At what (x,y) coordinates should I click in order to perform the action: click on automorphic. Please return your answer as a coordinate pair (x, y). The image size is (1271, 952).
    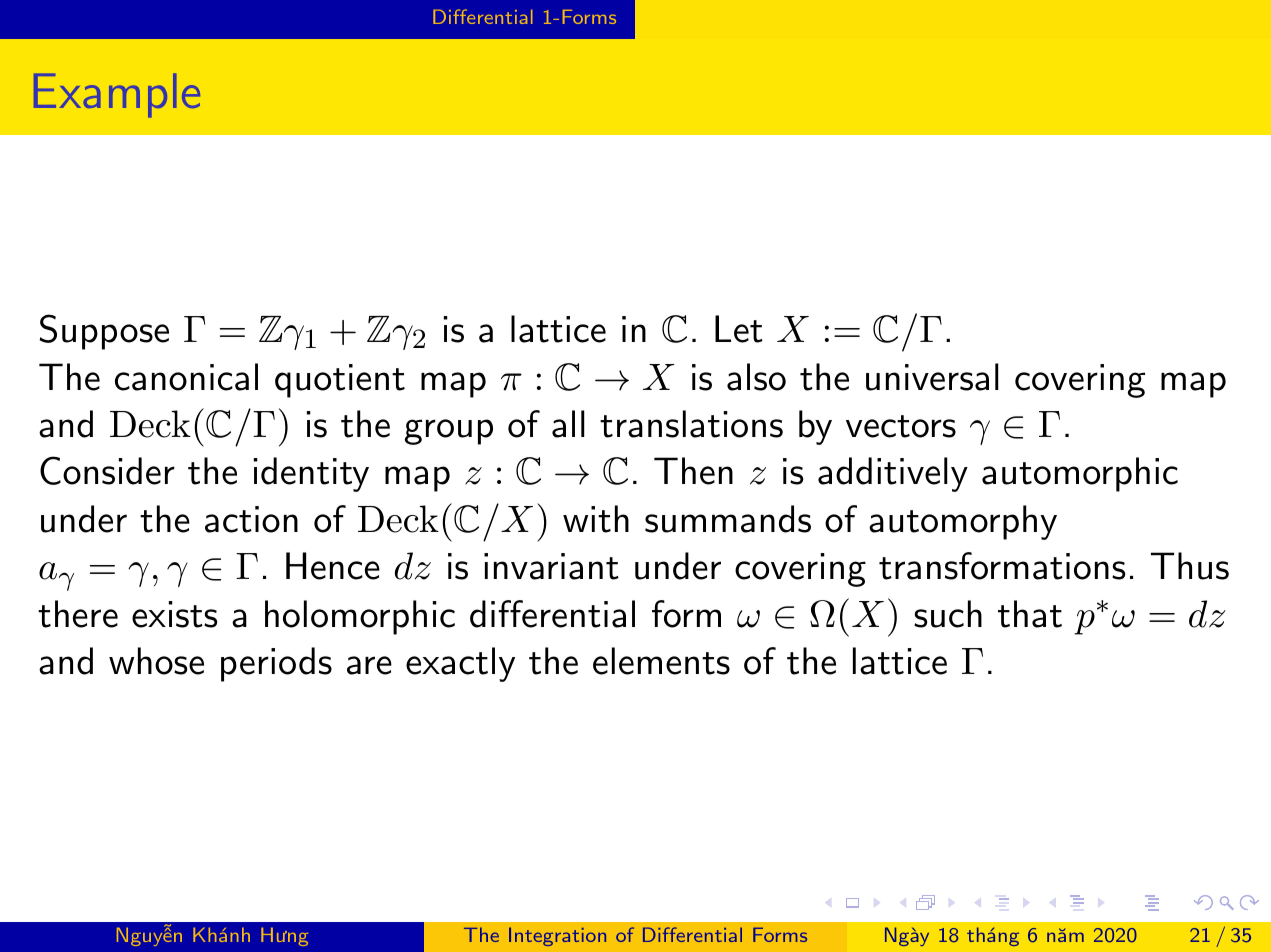
    Looking at the image, I should click on (1080, 474).
